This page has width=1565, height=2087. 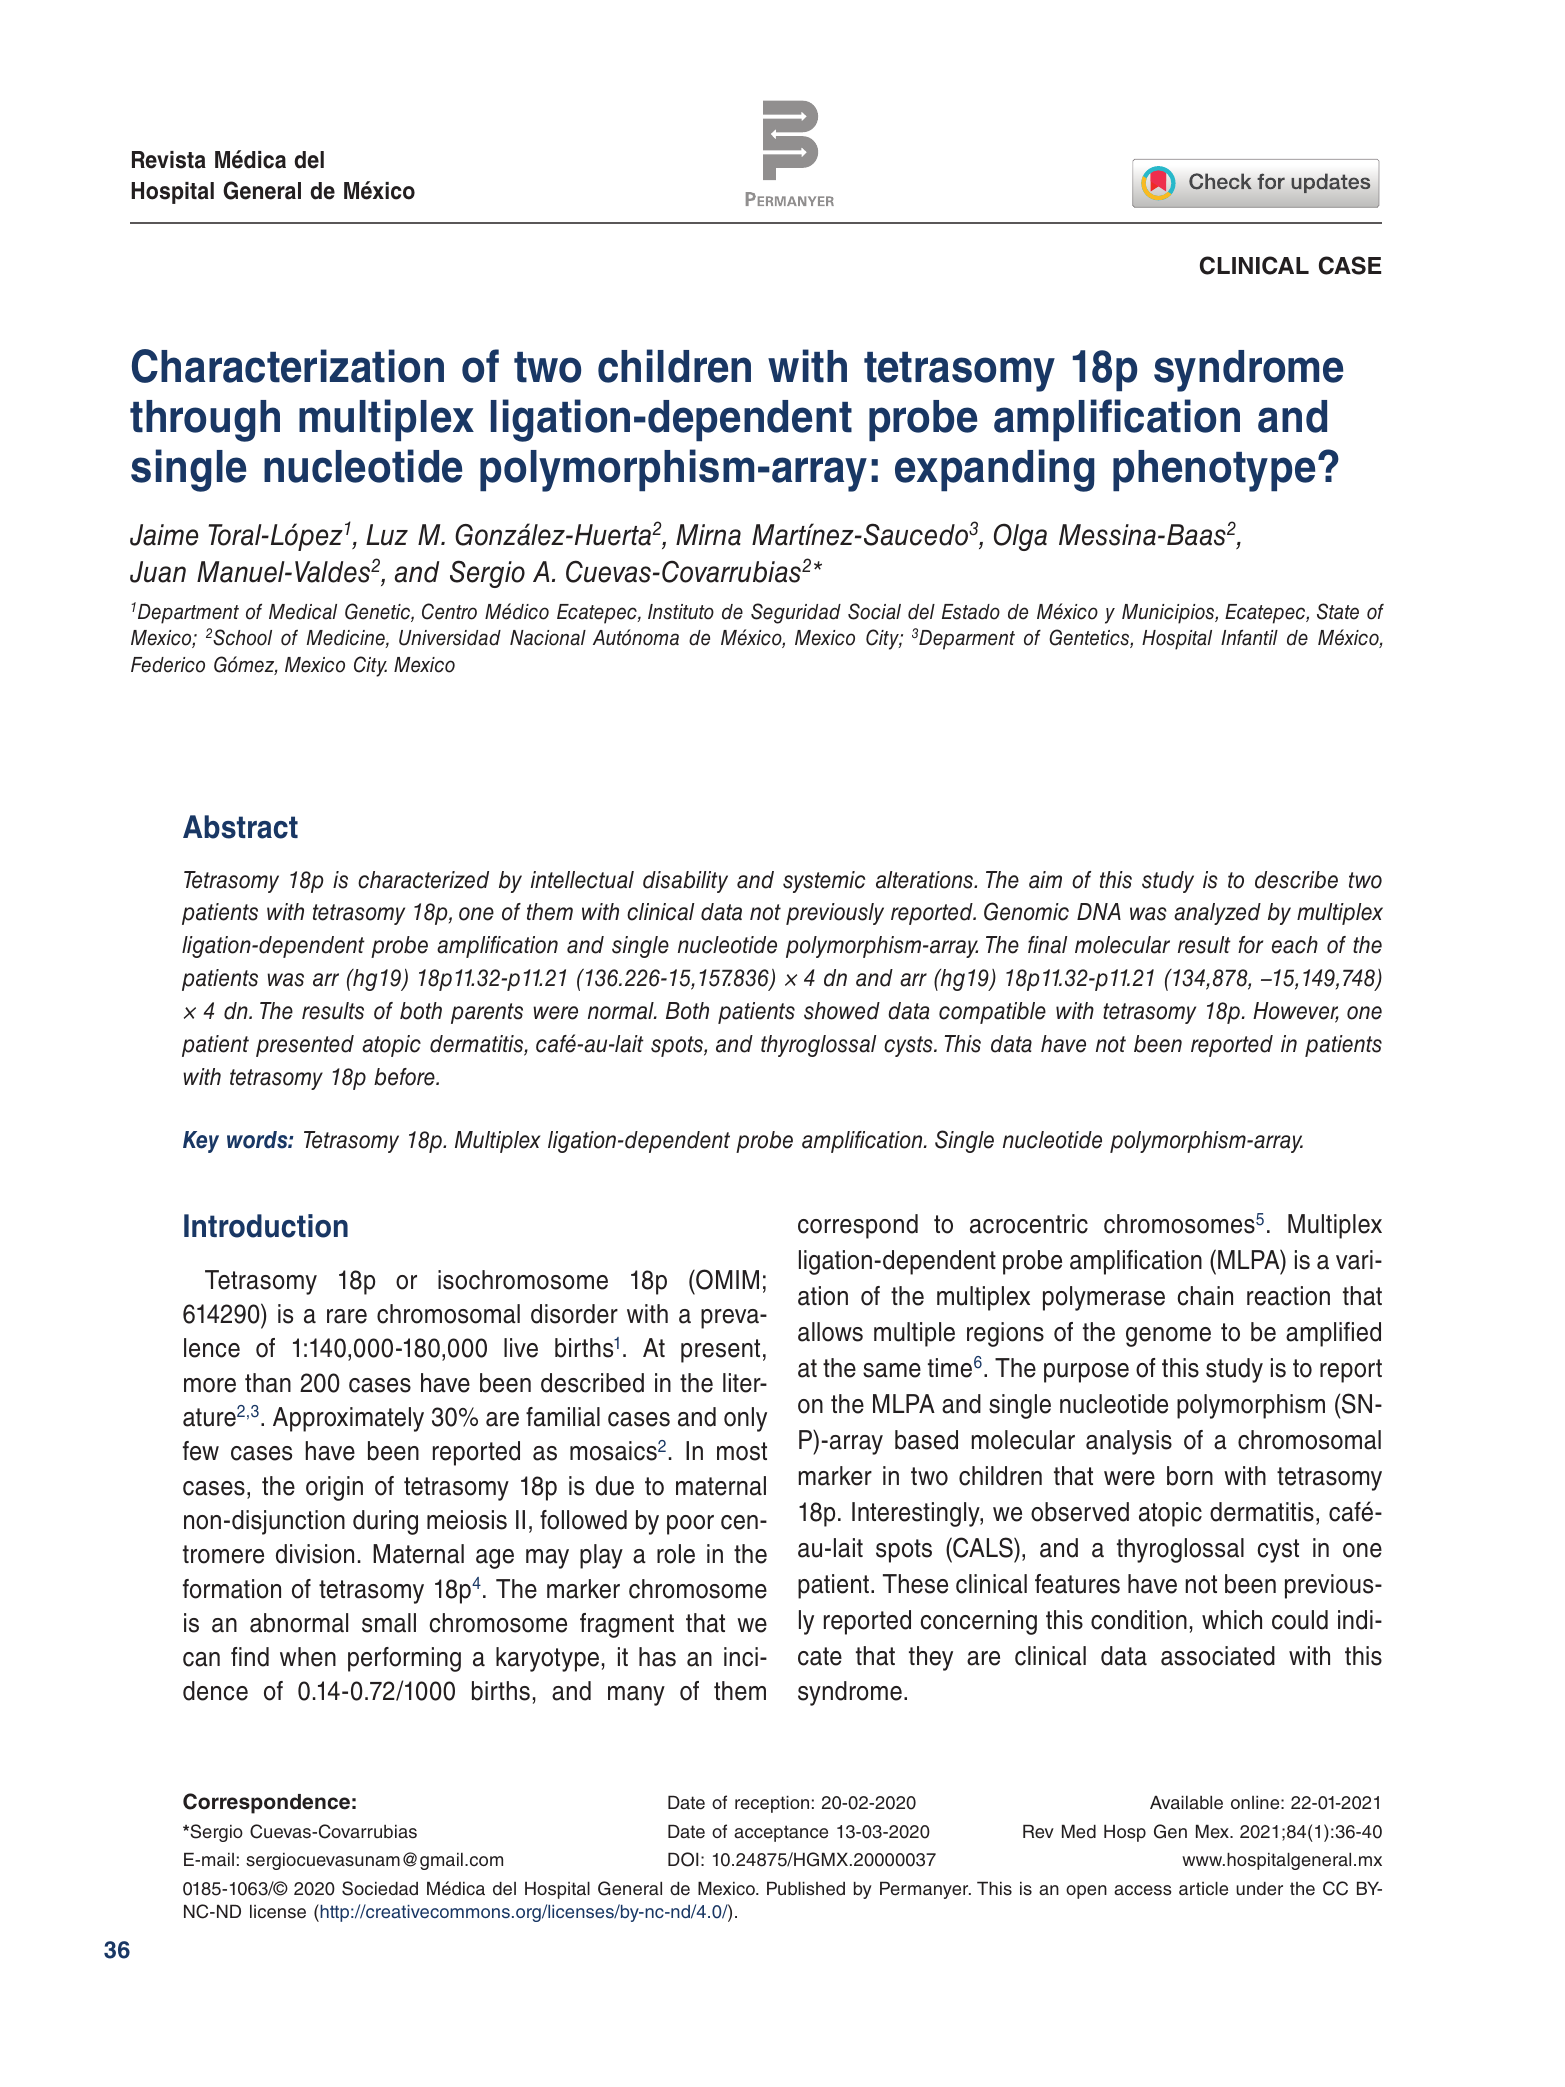 I want to click on Sociedad, so click(x=380, y=1888).
